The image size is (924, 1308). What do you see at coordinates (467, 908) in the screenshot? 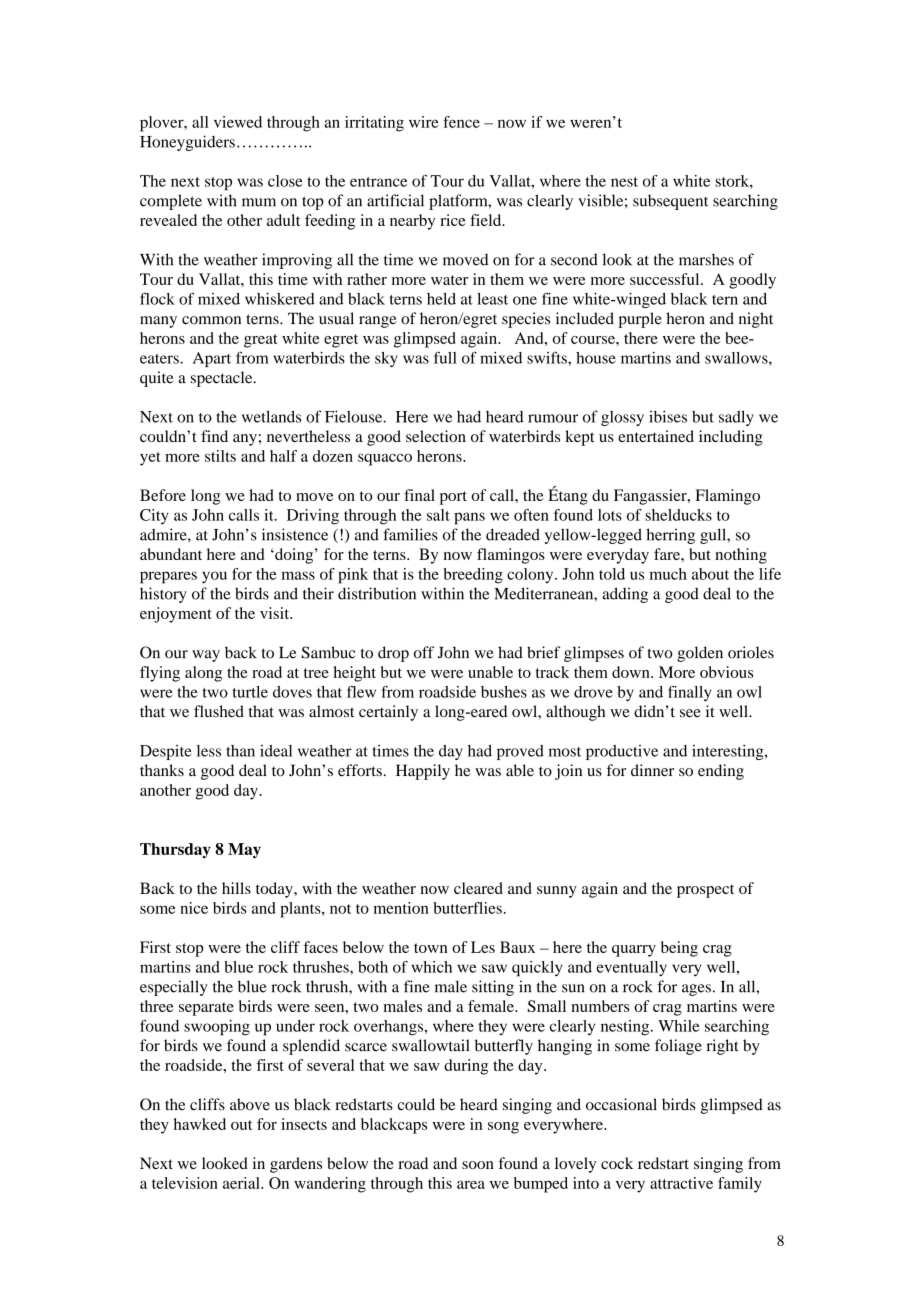
I see `butterflies` at bounding box center [467, 908].
